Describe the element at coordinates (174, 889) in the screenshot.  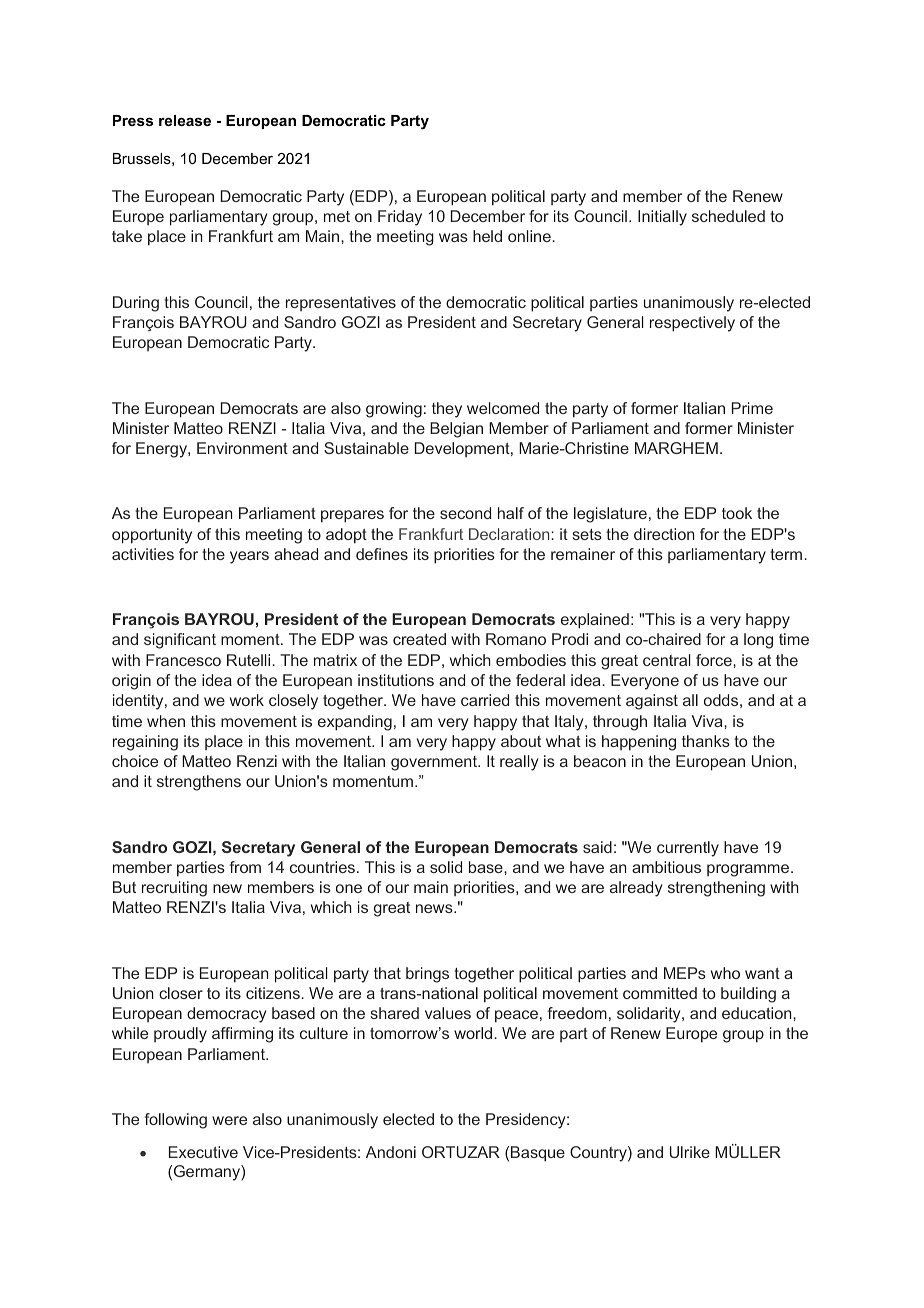
I see `recruiting` at that location.
